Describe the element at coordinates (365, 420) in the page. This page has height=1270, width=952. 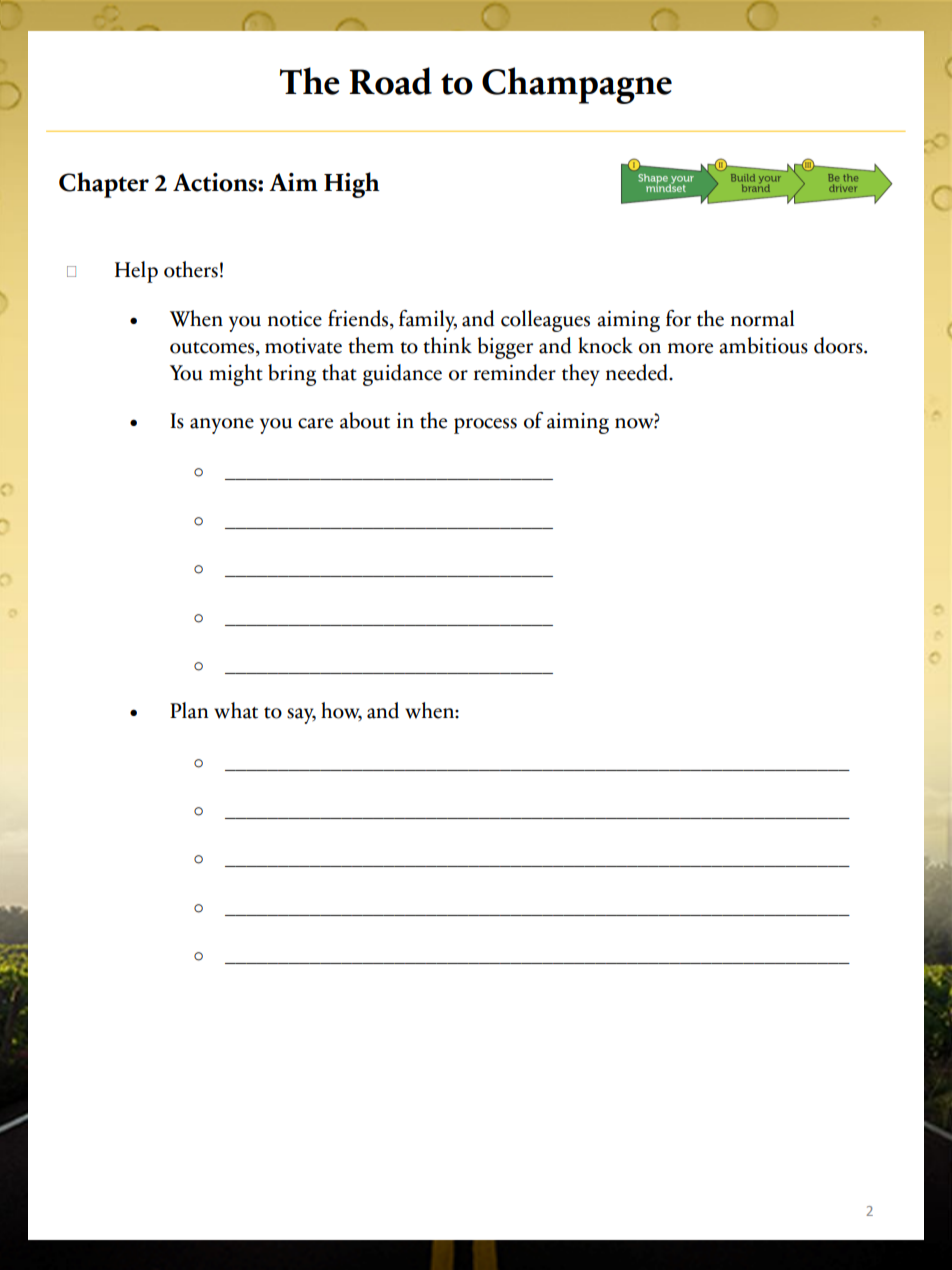
I see `about` at that location.
